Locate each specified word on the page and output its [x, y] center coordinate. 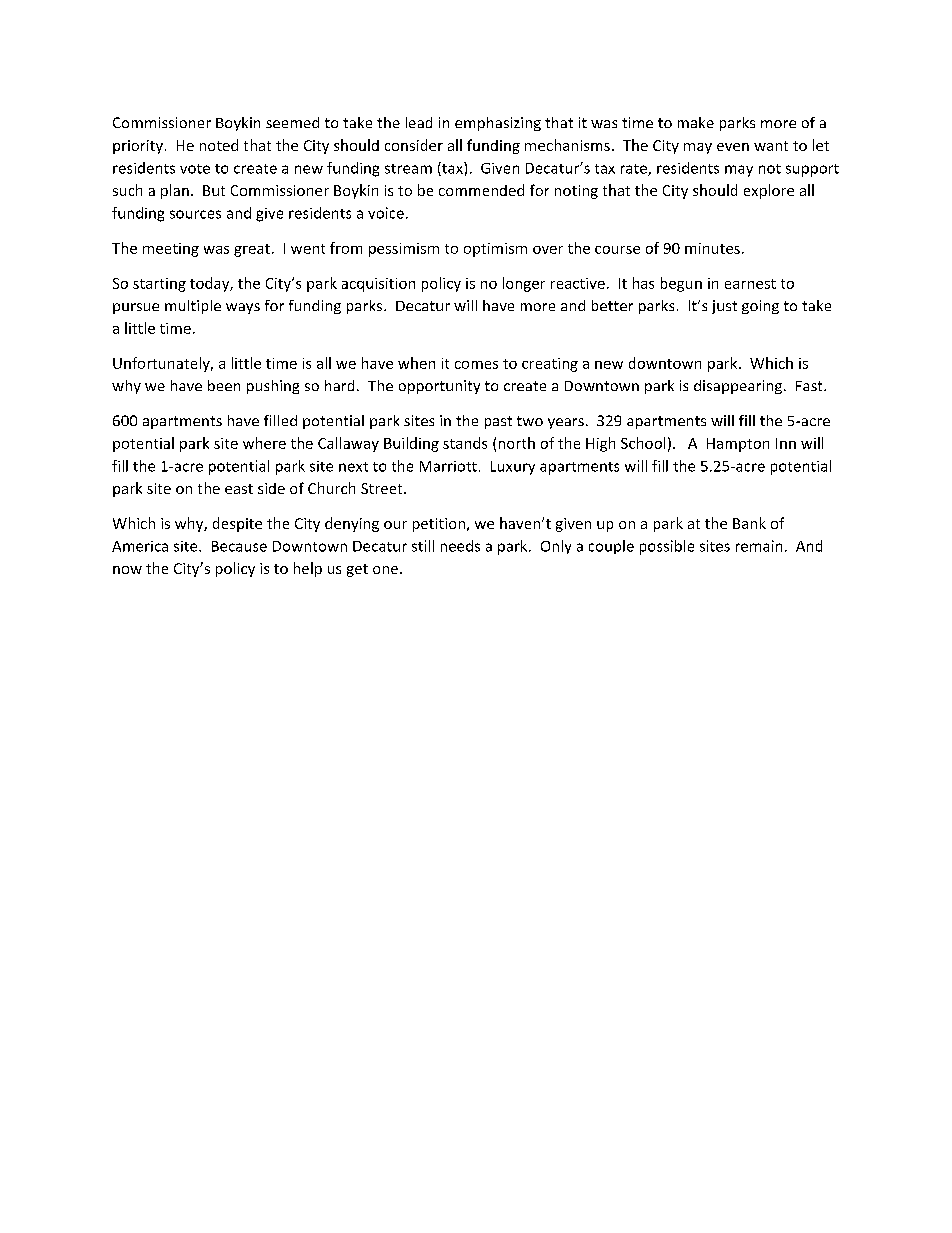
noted [219, 145]
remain [759, 546]
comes [476, 365]
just [724, 307]
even [733, 147]
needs [460, 546]
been [224, 385]
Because [239, 546]
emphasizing [498, 124]
